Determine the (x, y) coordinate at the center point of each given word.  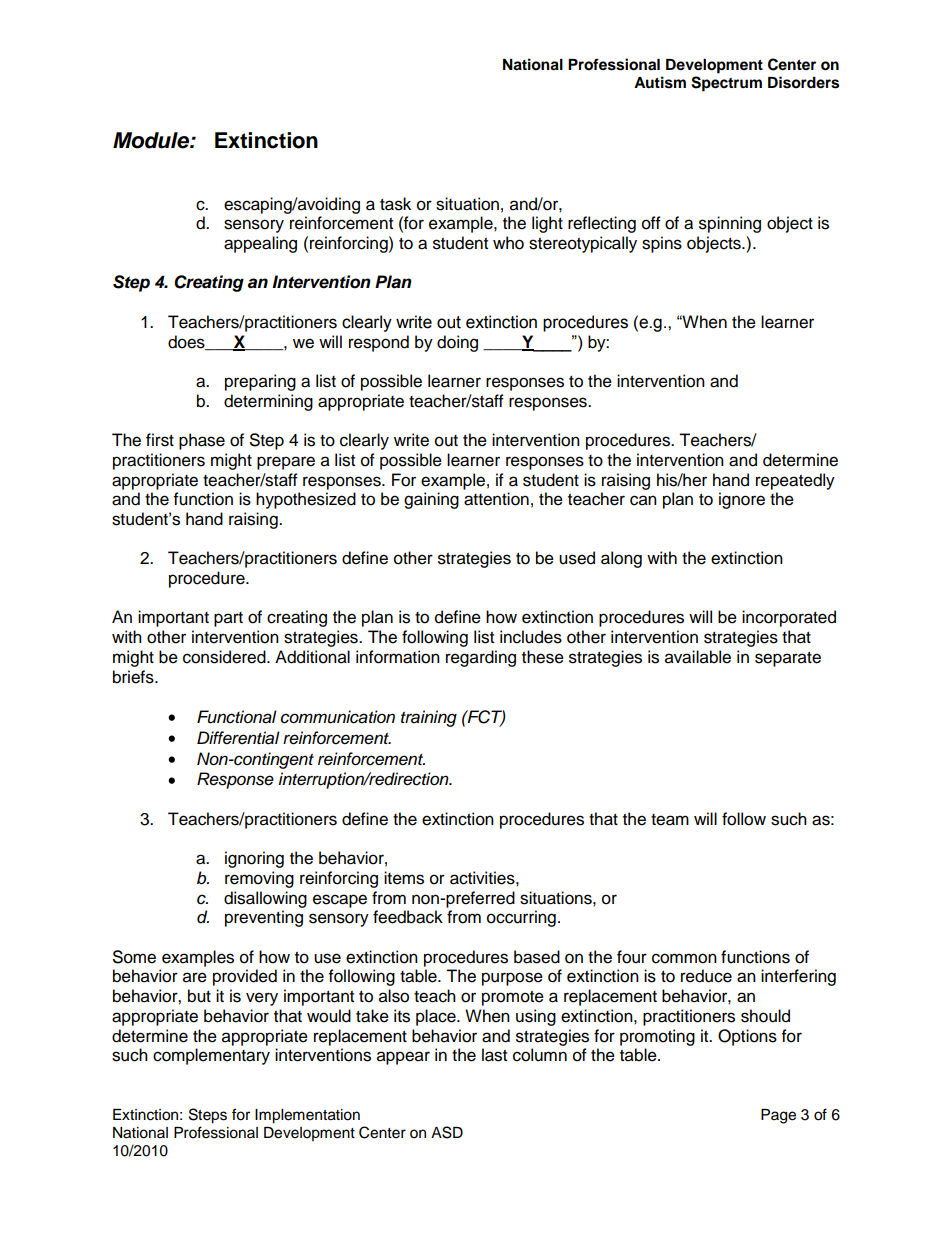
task (395, 204)
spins (662, 244)
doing (457, 343)
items (404, 878)
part (228, 619)
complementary (211, 1056)
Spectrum (726, 84)
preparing (260, 382)
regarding (481, 658)
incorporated (789, 618)
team (670, 820)
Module (152, 140)
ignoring (254, 859)
